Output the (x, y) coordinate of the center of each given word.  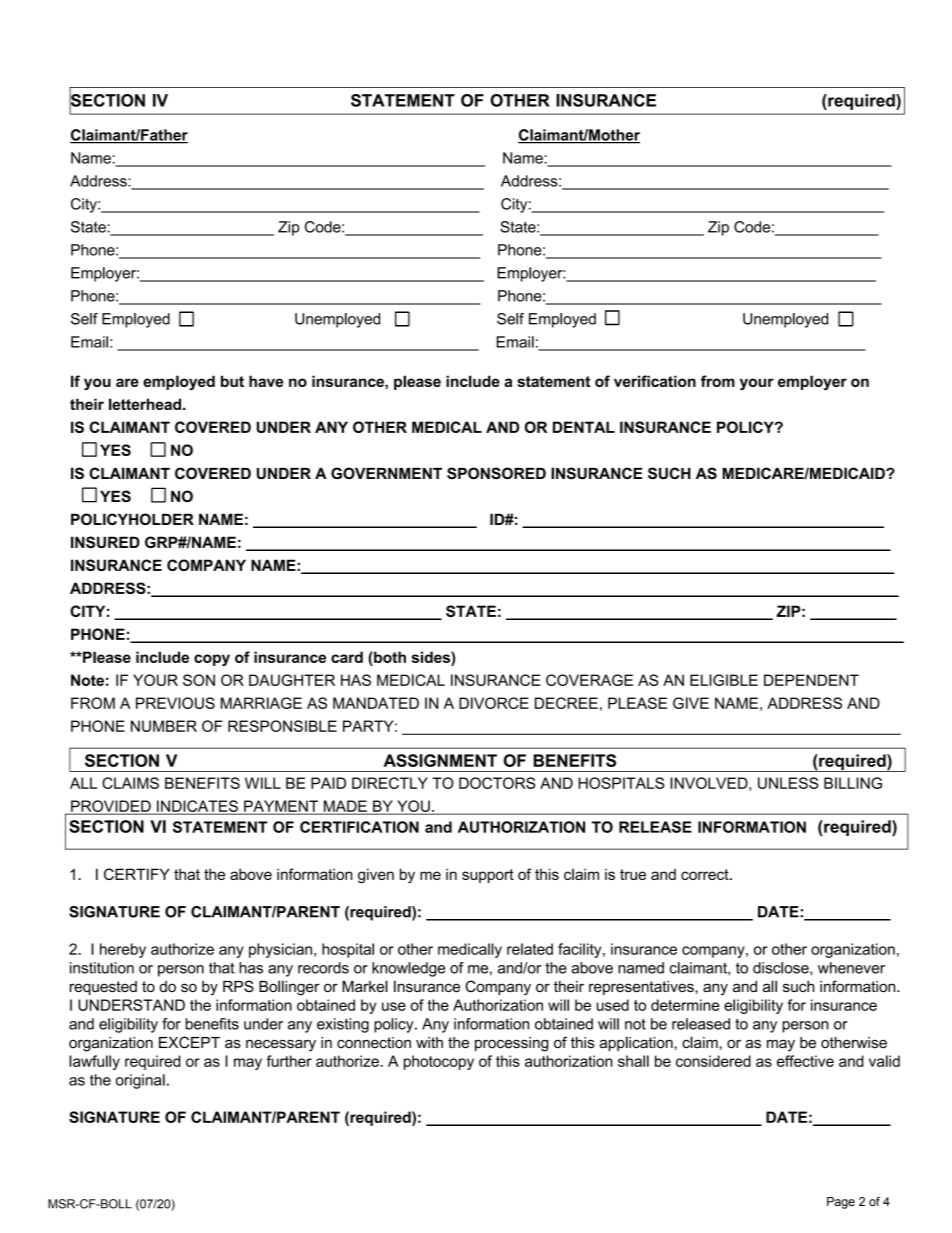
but (232, 381)
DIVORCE (494, 703)
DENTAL (584, 427)
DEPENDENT (811, 680)
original (140, 1081)
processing (512, 1044)
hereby (123, 950)
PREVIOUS (175, 703)
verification (655, 381)
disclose (782, 968)
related (530, 949)
